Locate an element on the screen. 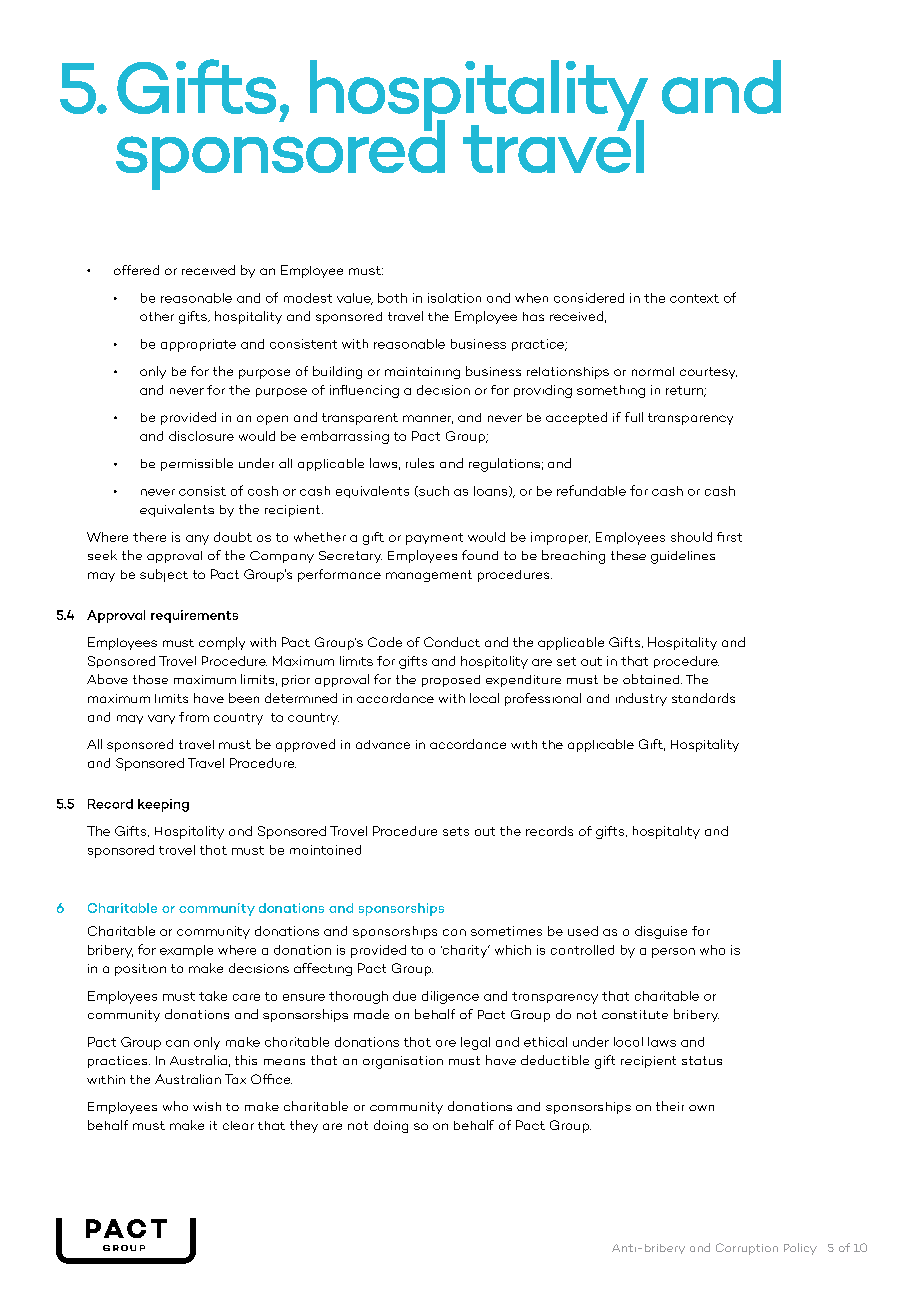  permissible is located at coordinates (197, 464).
